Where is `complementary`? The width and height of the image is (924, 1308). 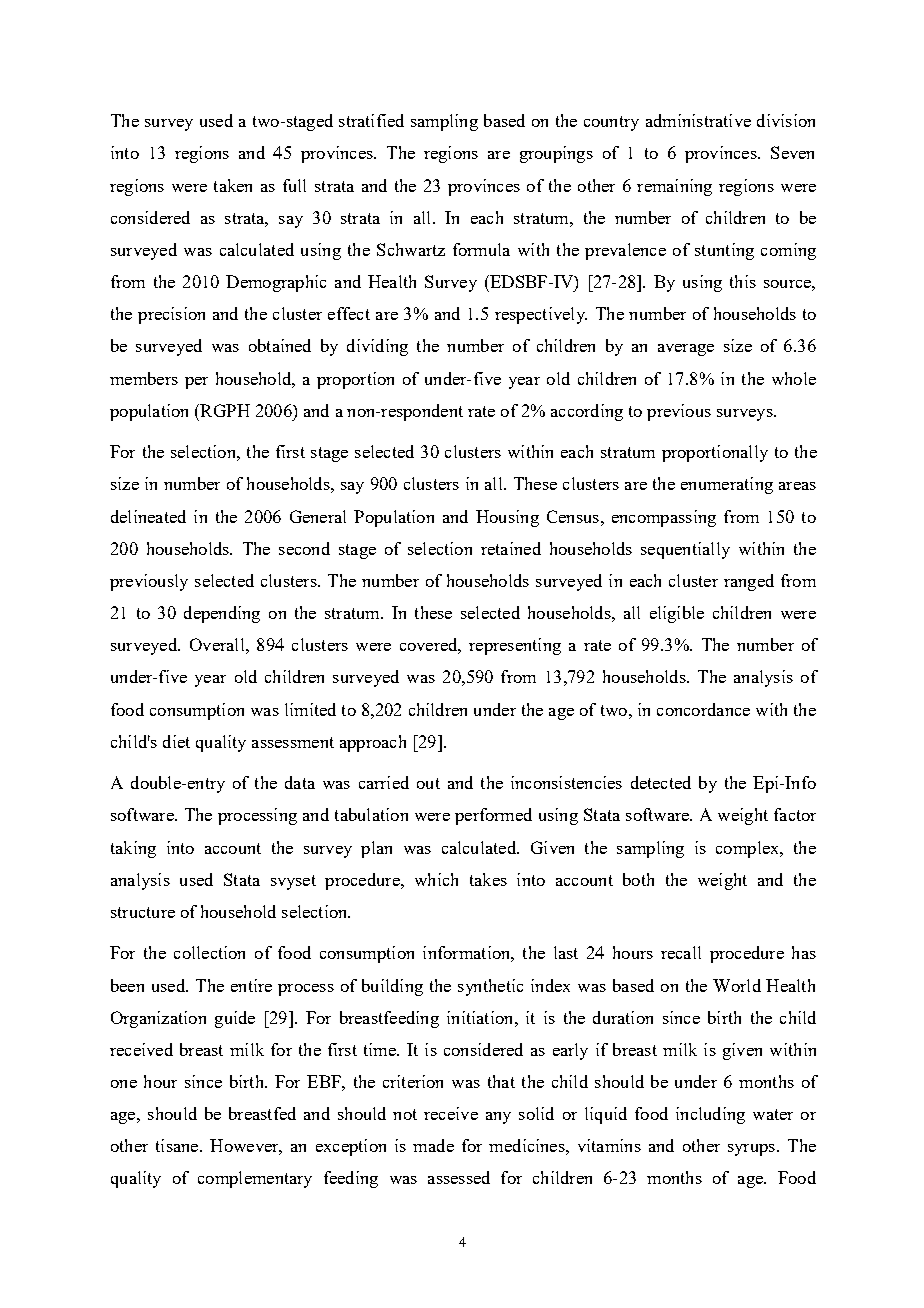 complementary is located at coordinates (255, 1179).
